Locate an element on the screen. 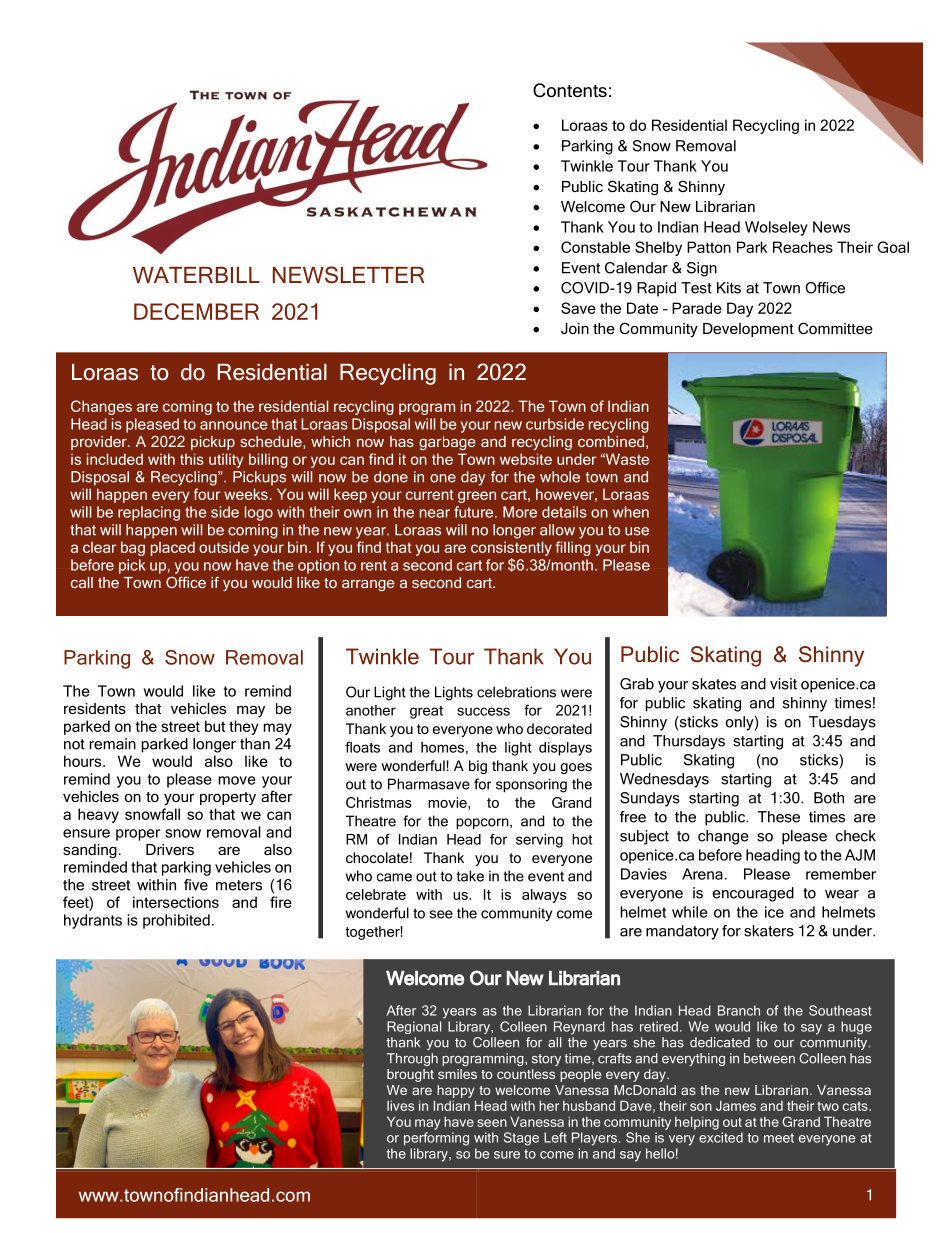  Contents is located at coordinates (570, 90).
